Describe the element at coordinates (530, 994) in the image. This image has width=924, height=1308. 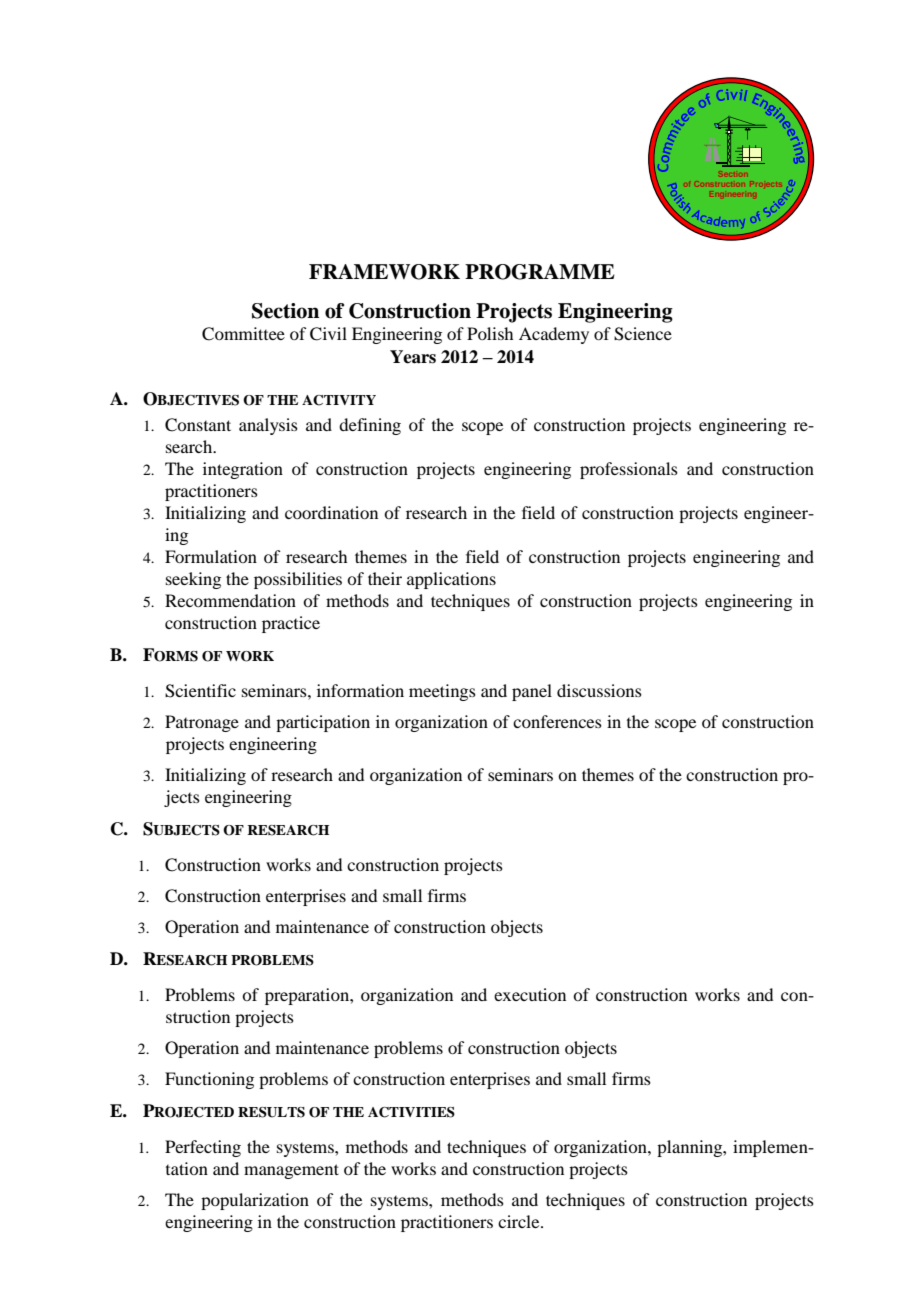
I see `execution` at that location.
